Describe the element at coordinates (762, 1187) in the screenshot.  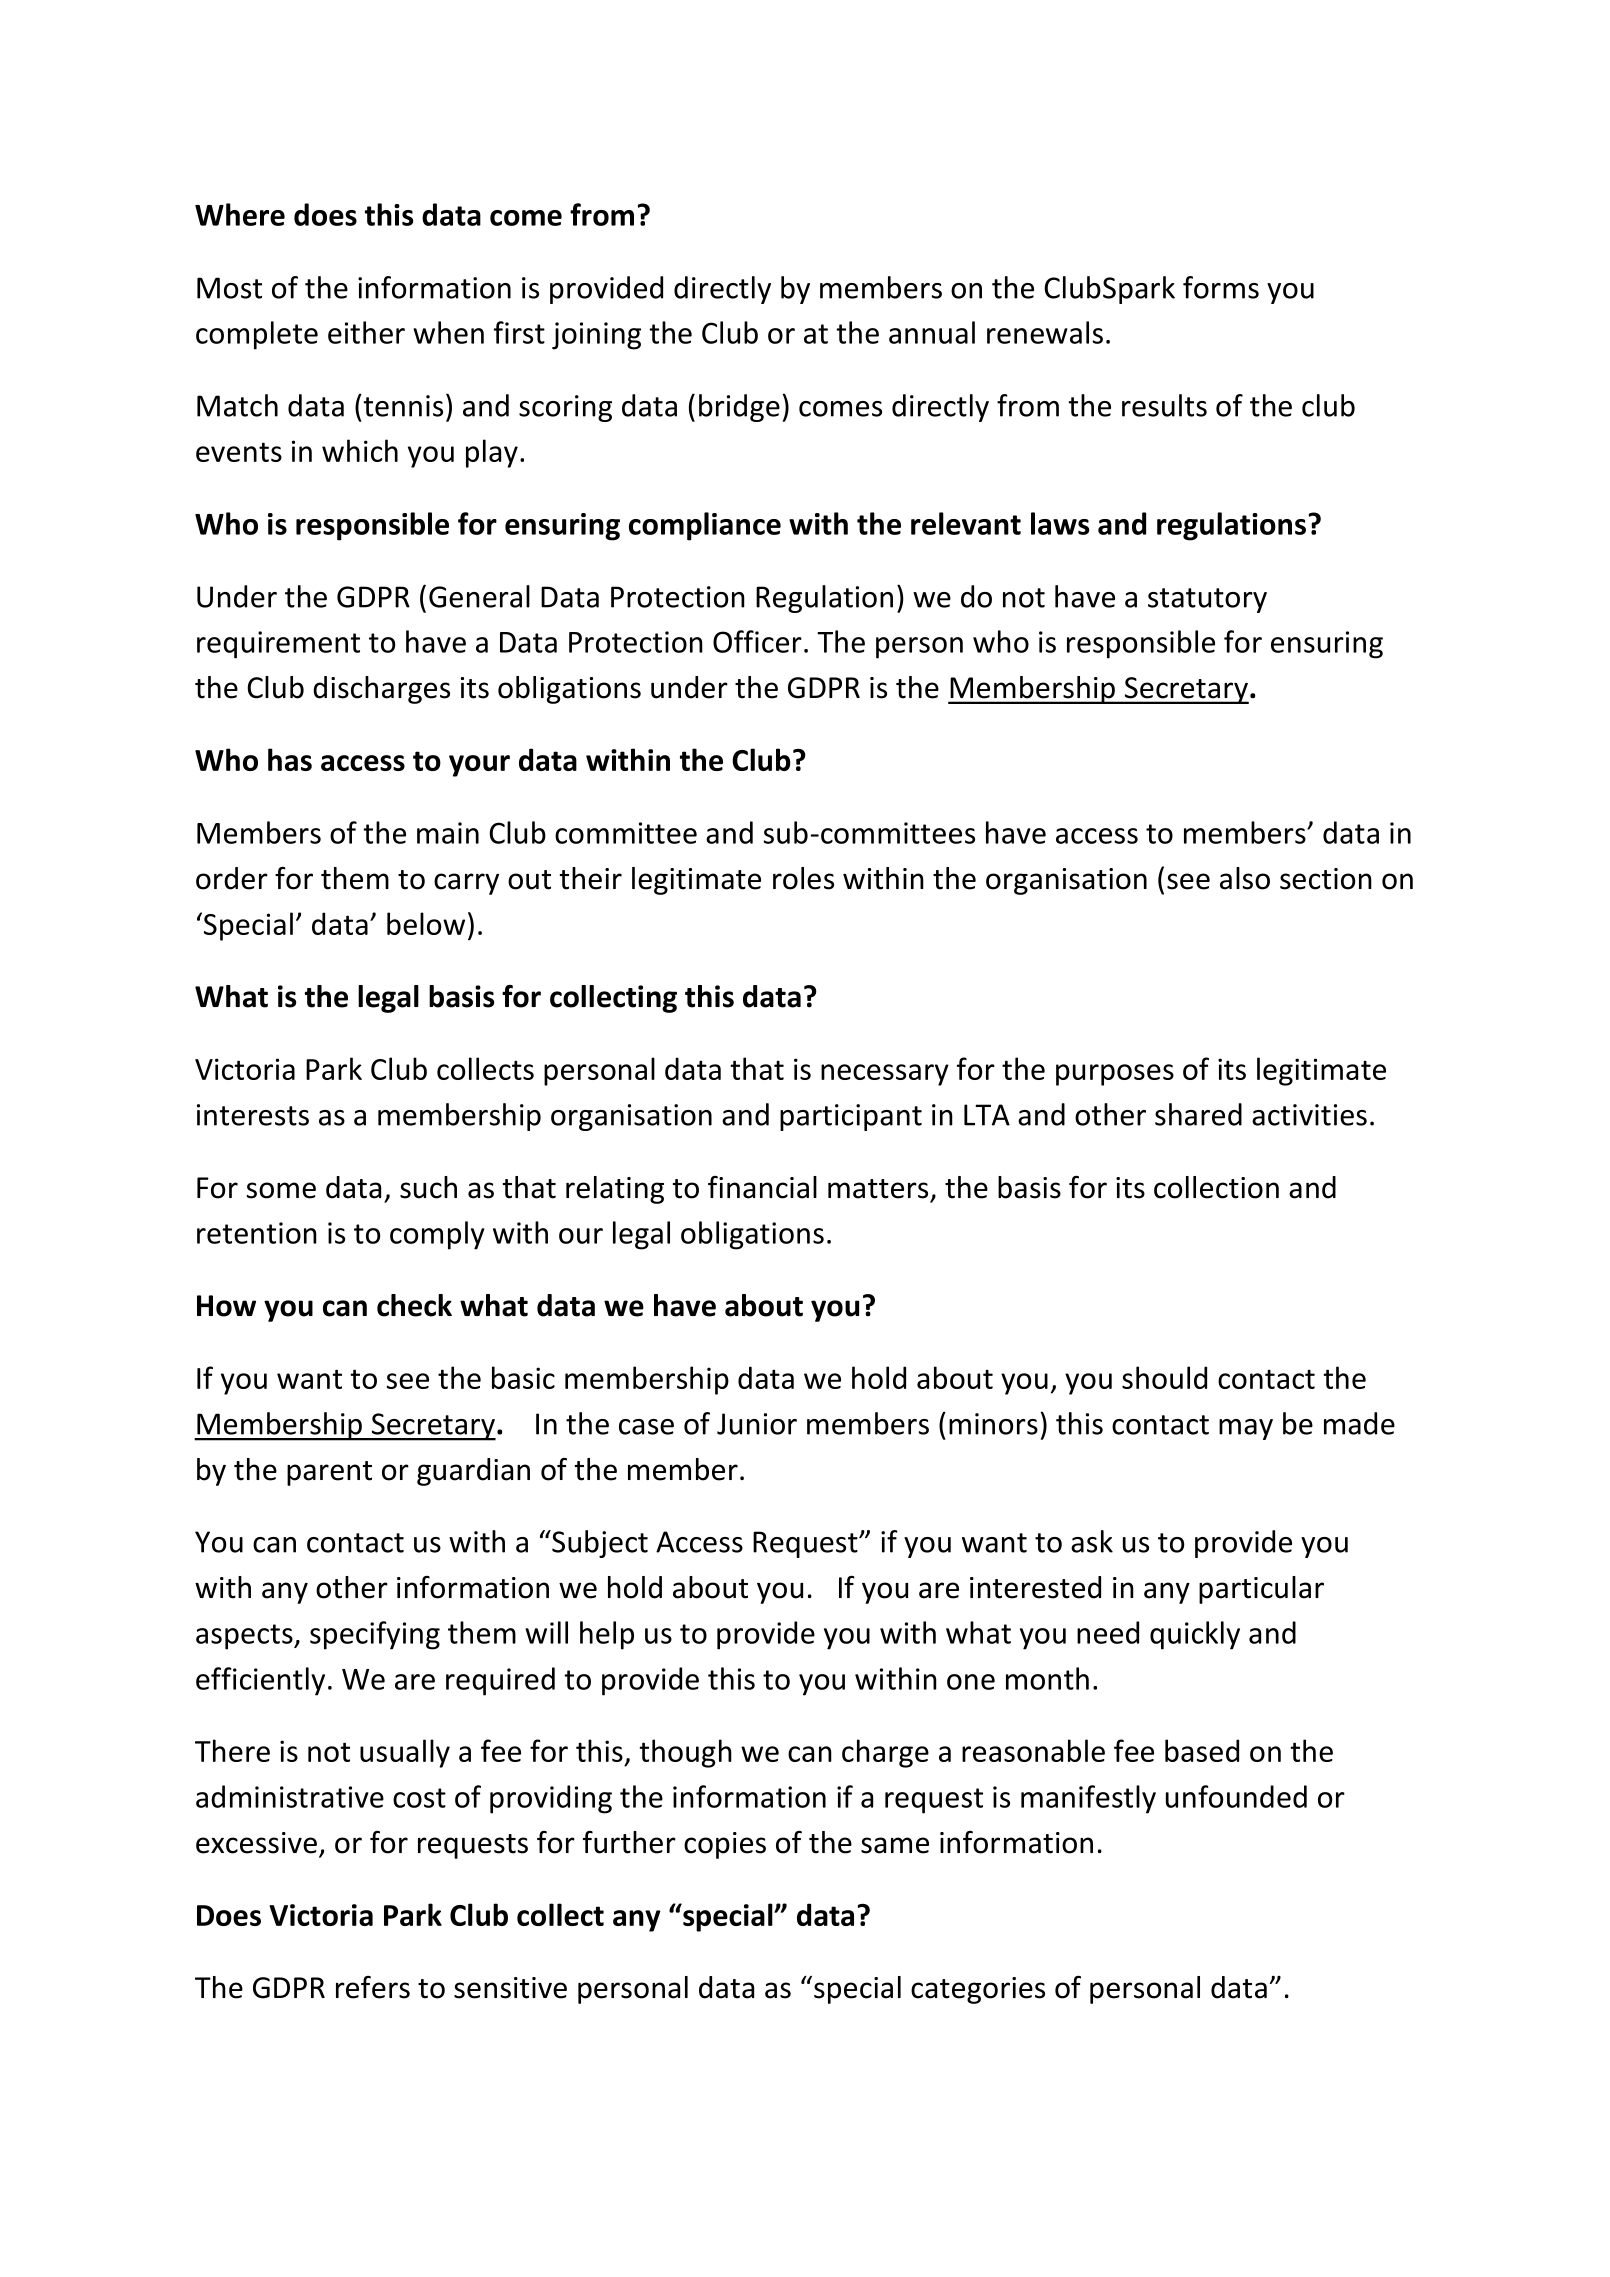
I see `financial` at that location.
